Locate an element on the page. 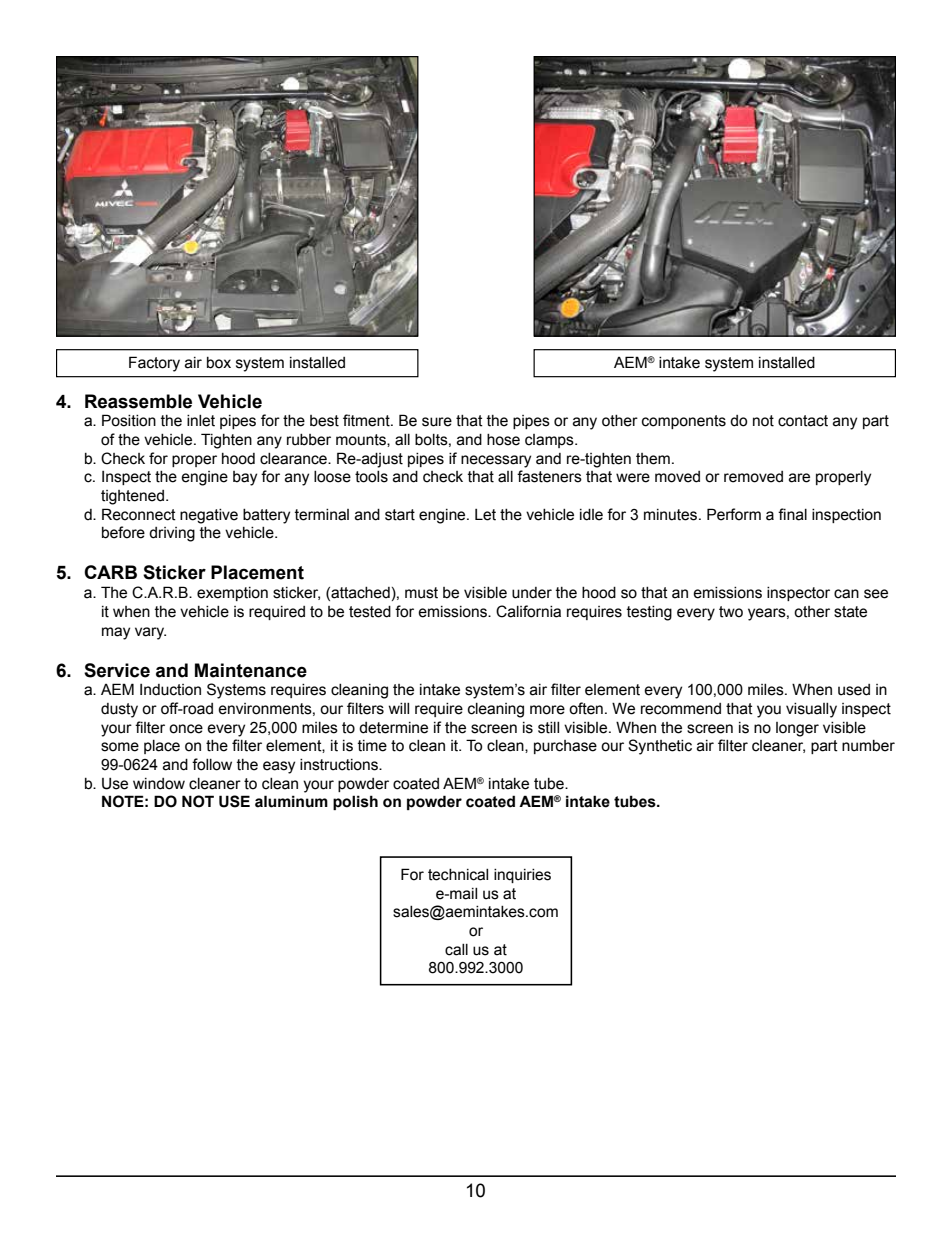 The width and height of the document is (952, 1233). number is located at coordinates (868, 746).
